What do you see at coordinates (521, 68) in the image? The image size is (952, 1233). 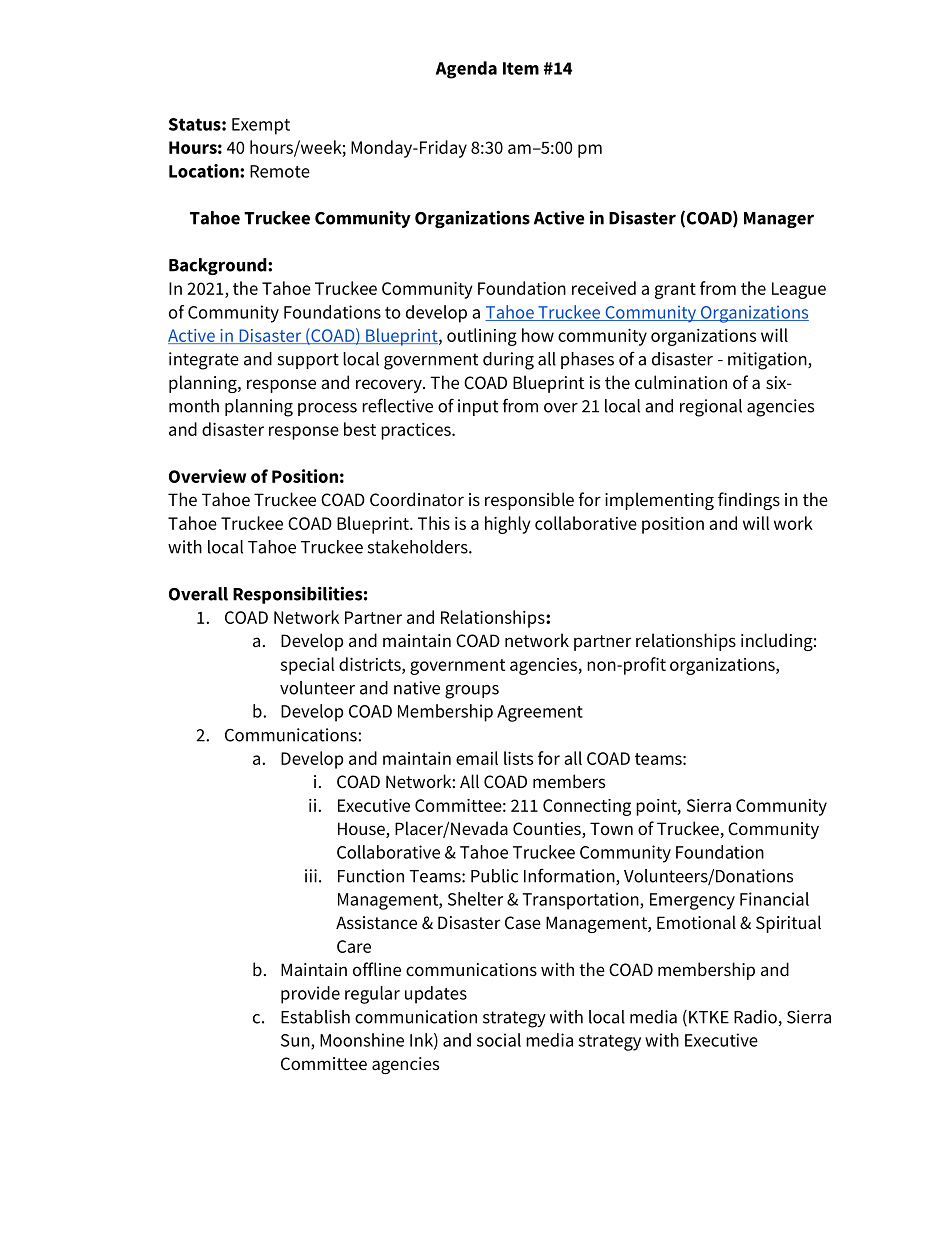 I see `Item` at bounding box center [521, 68].
